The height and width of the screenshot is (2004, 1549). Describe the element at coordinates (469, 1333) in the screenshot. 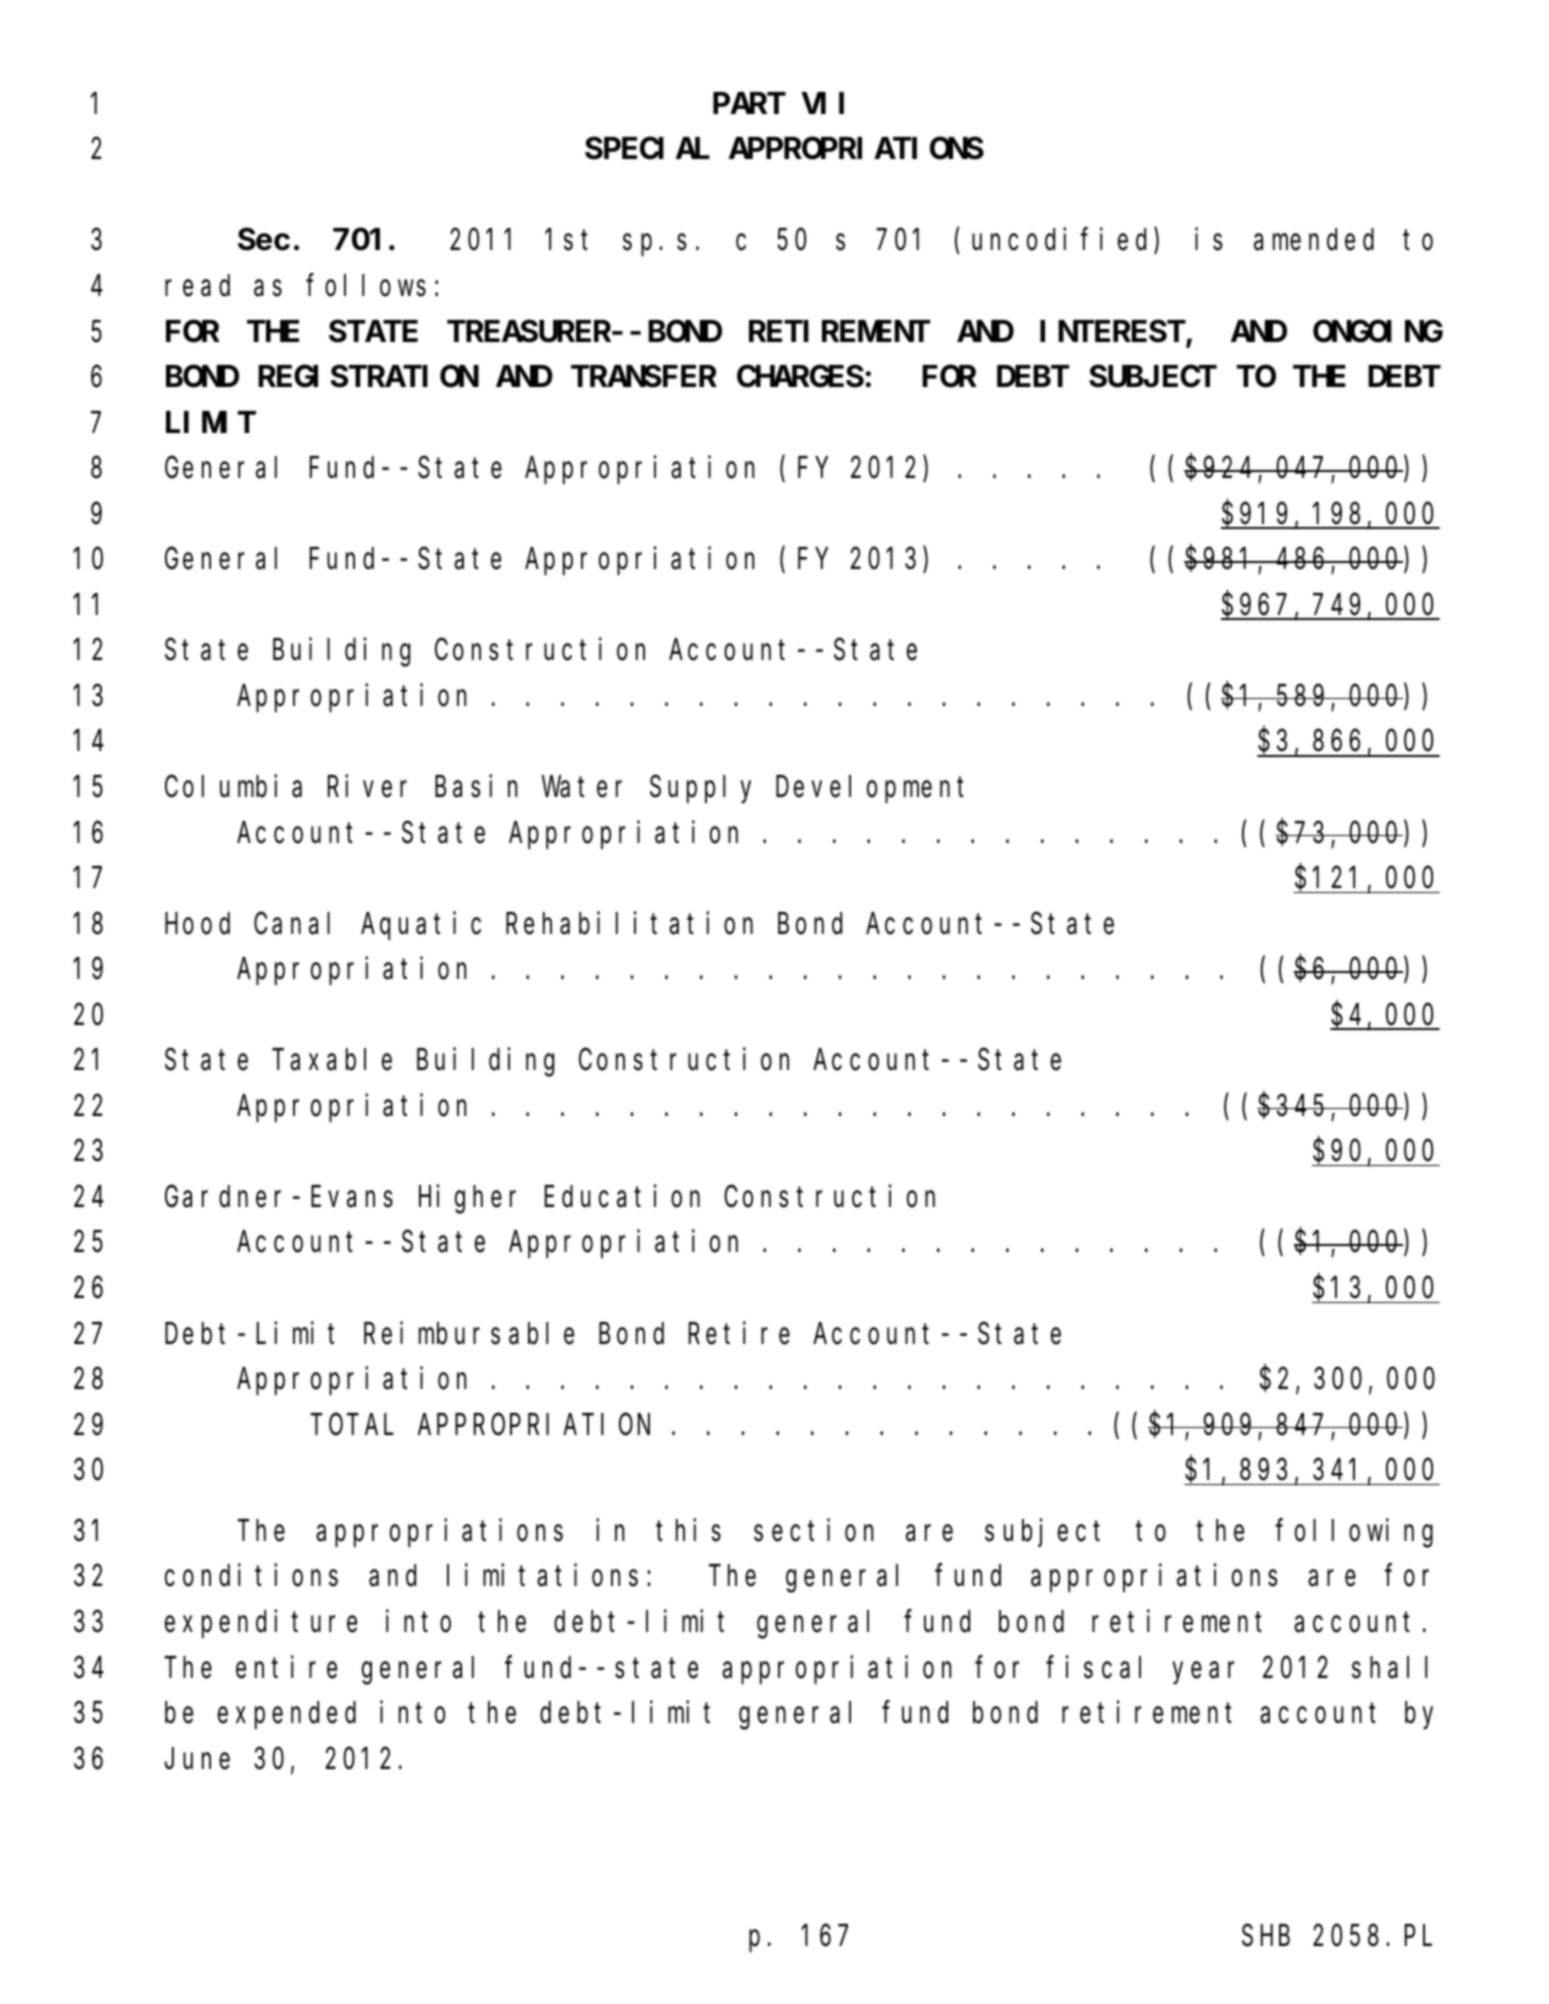

I see `Reimbursable` at that location.
